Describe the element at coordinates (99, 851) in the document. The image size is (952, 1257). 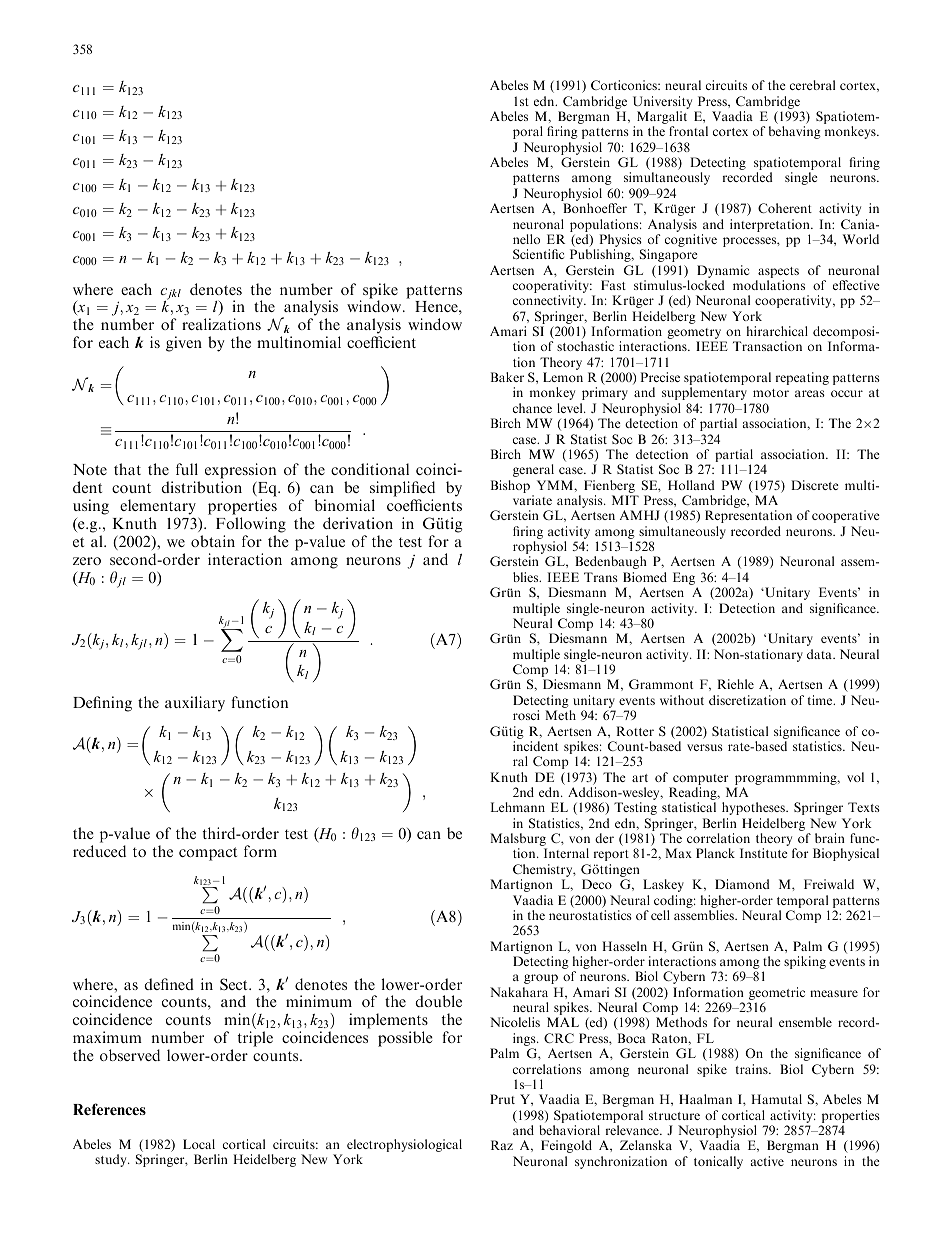
I see `reduced` at that location.
